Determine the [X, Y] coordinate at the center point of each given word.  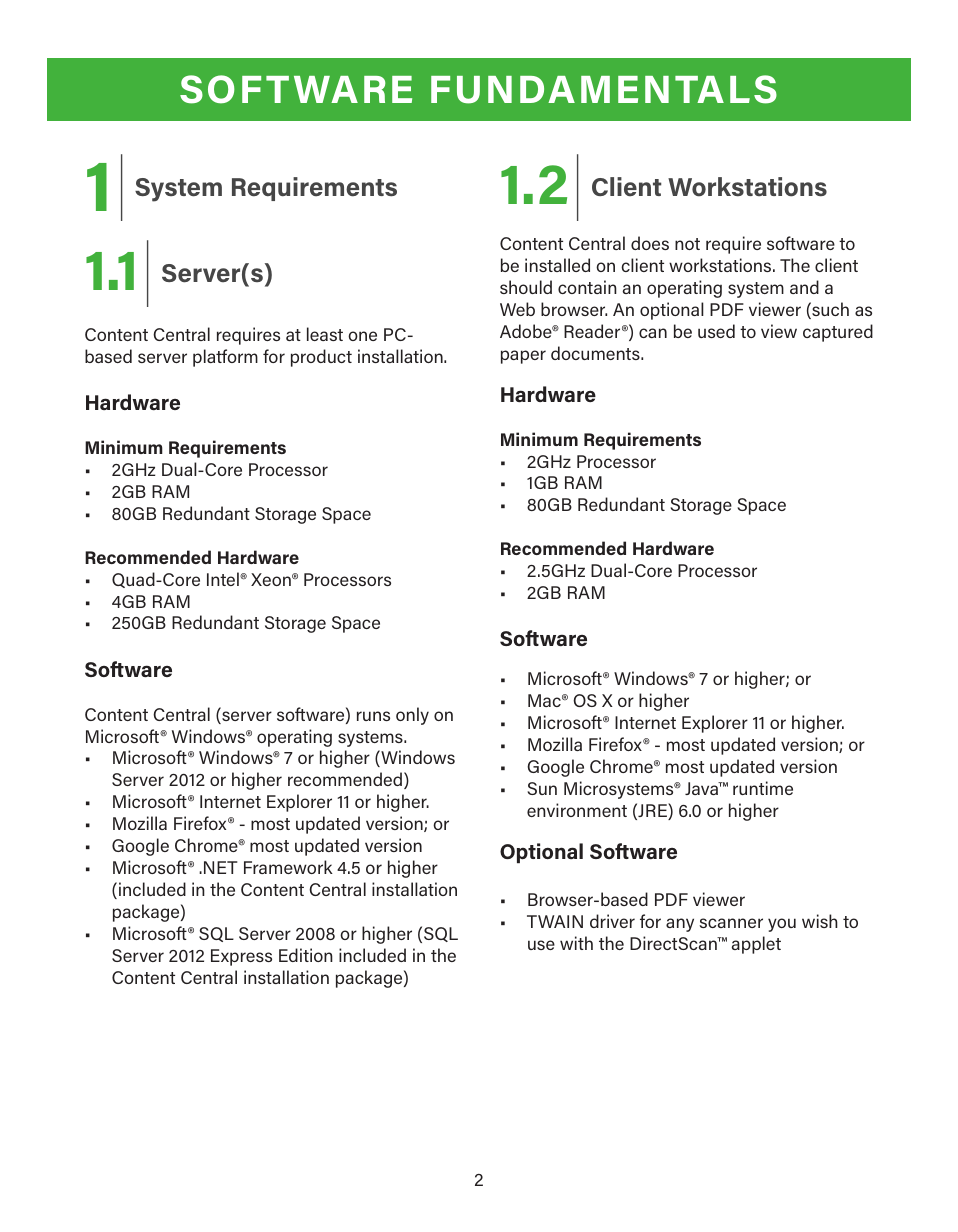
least [325, 334]
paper [523, 357]
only [412, 716]
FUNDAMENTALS [604, 89]
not [687, 244]
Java [702, 788]
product [321, 358]
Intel [224, 579]
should [526, 287]
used [716, 331]
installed [557, 265]
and [804, 287]
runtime [763, 788]
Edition [306, 955]
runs [373, 716]
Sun [542, 788]
